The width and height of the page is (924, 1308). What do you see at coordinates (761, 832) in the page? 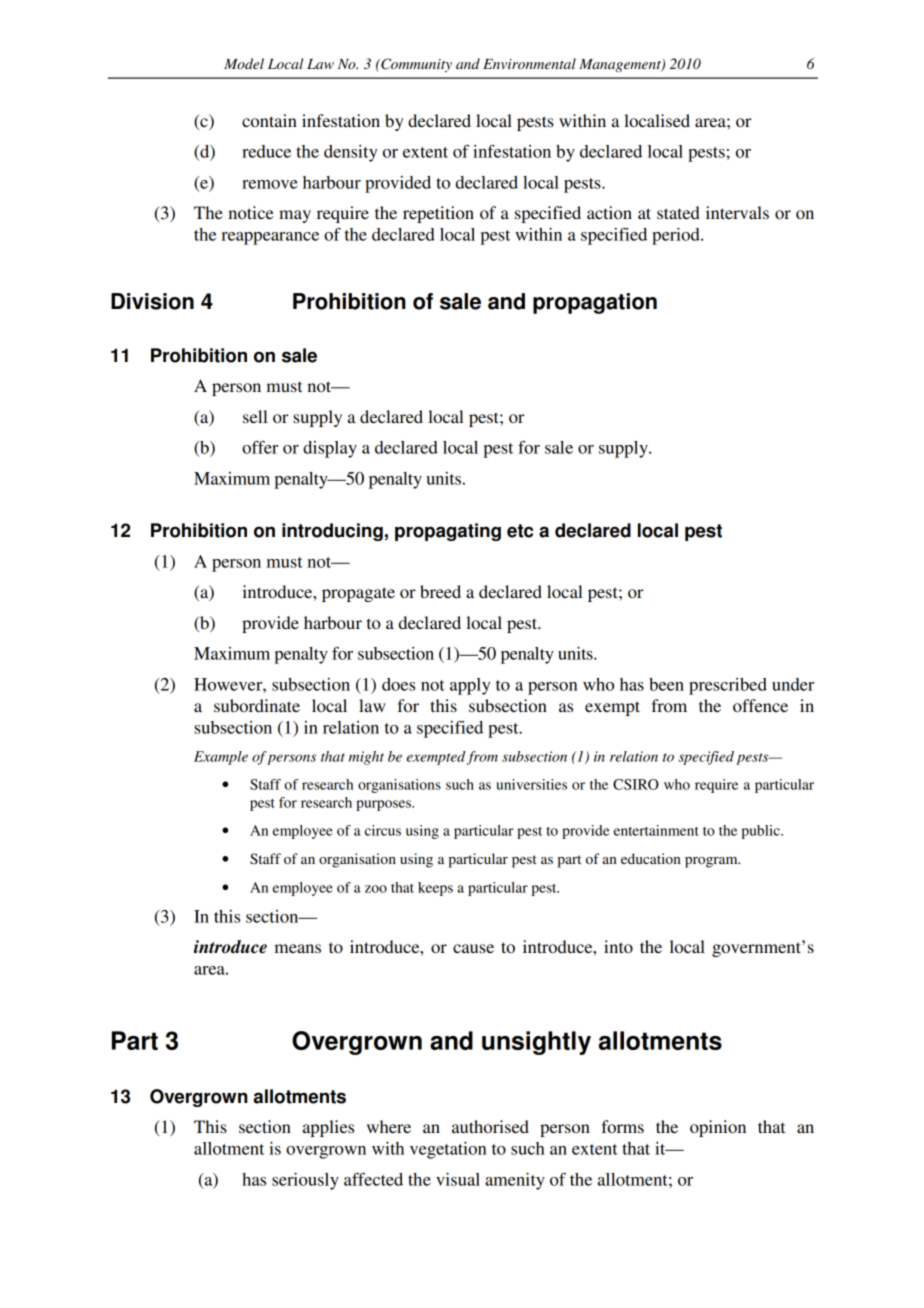
I see `public` at bounding box center [761, 832].
